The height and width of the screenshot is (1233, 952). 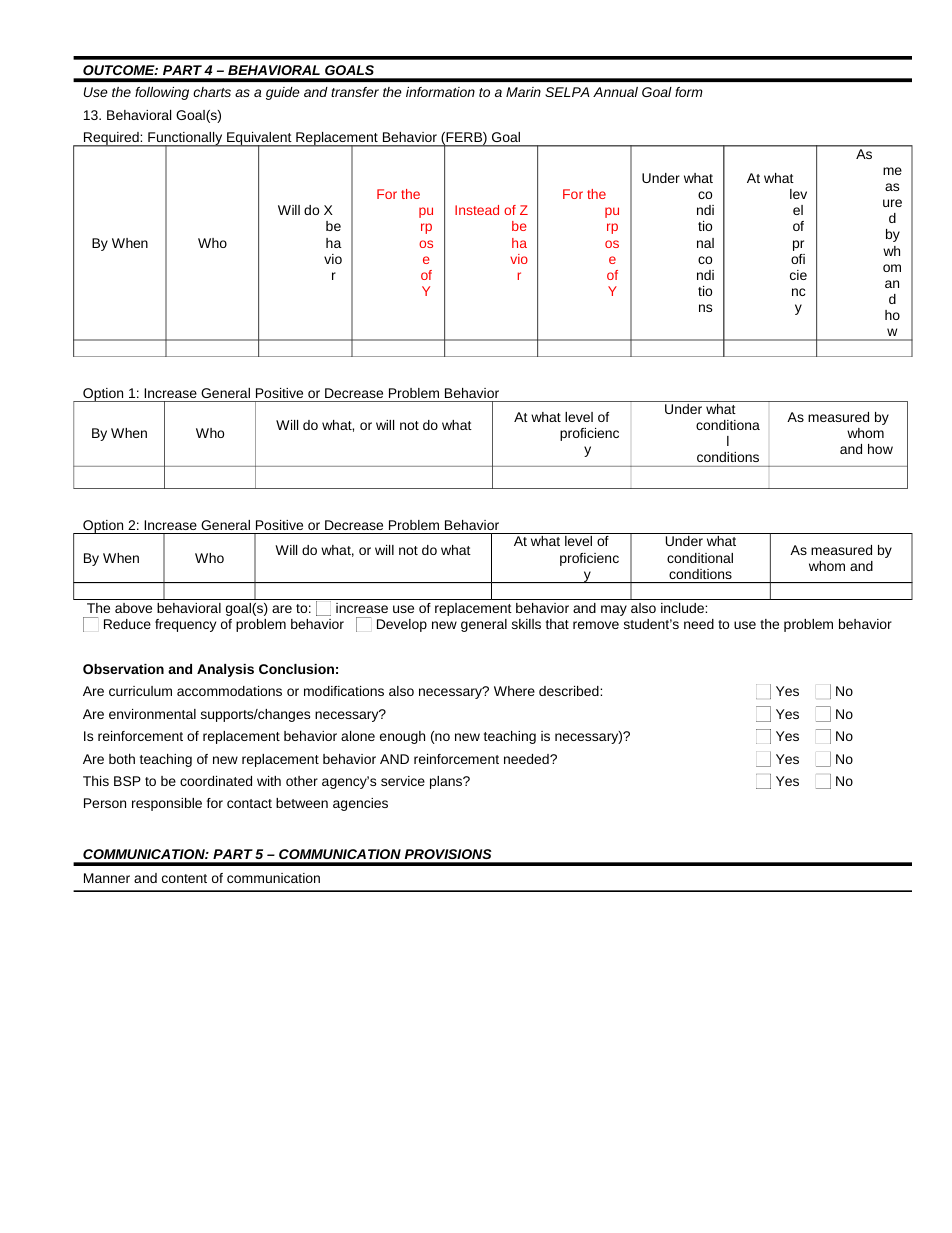 What do you see at coordinates (614, 610) in the screenshot?
I see `may` at bounding box center [614, 610].
